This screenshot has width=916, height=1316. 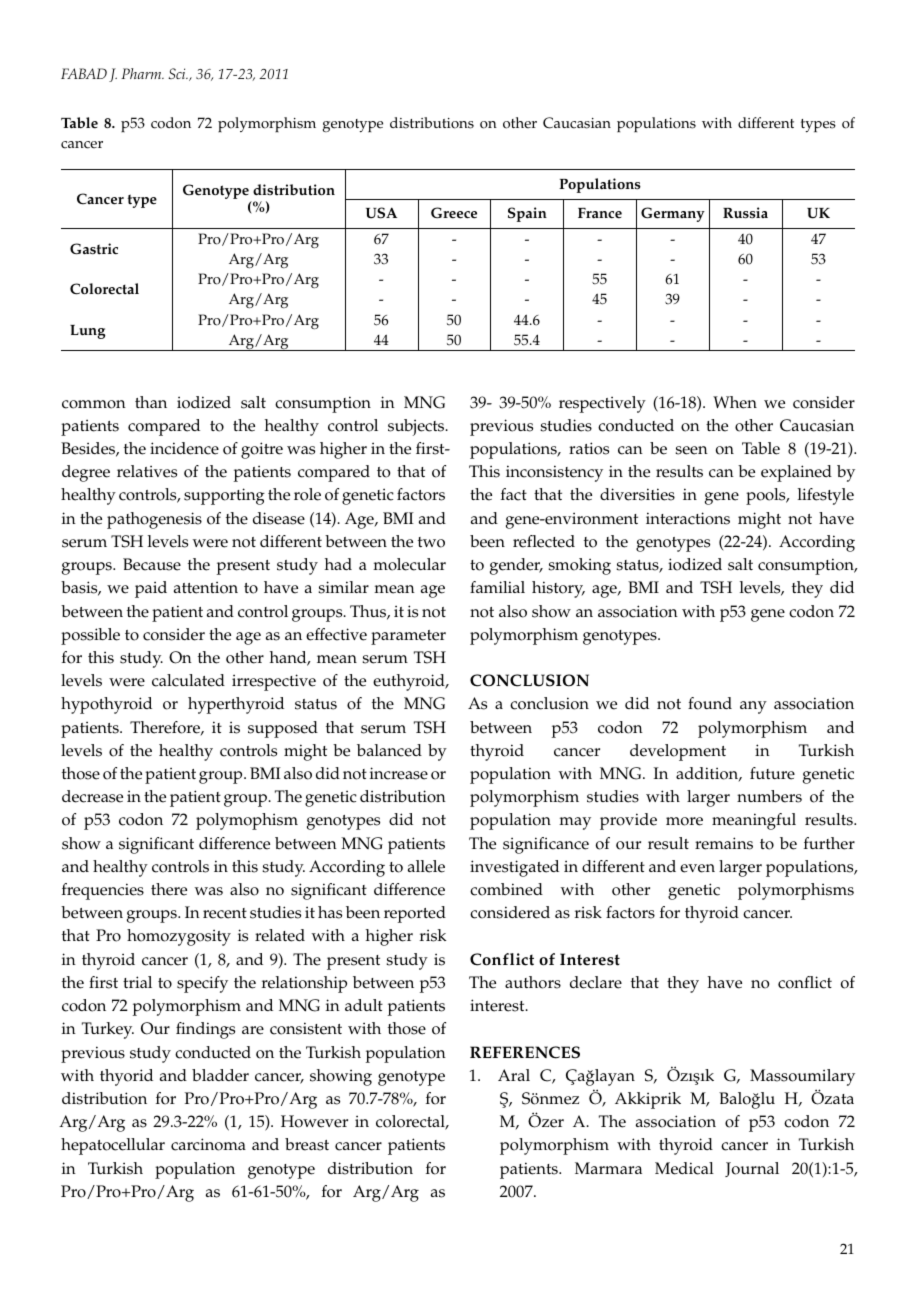 I want to click on carcinoma, so click(x=208, y=1144).
